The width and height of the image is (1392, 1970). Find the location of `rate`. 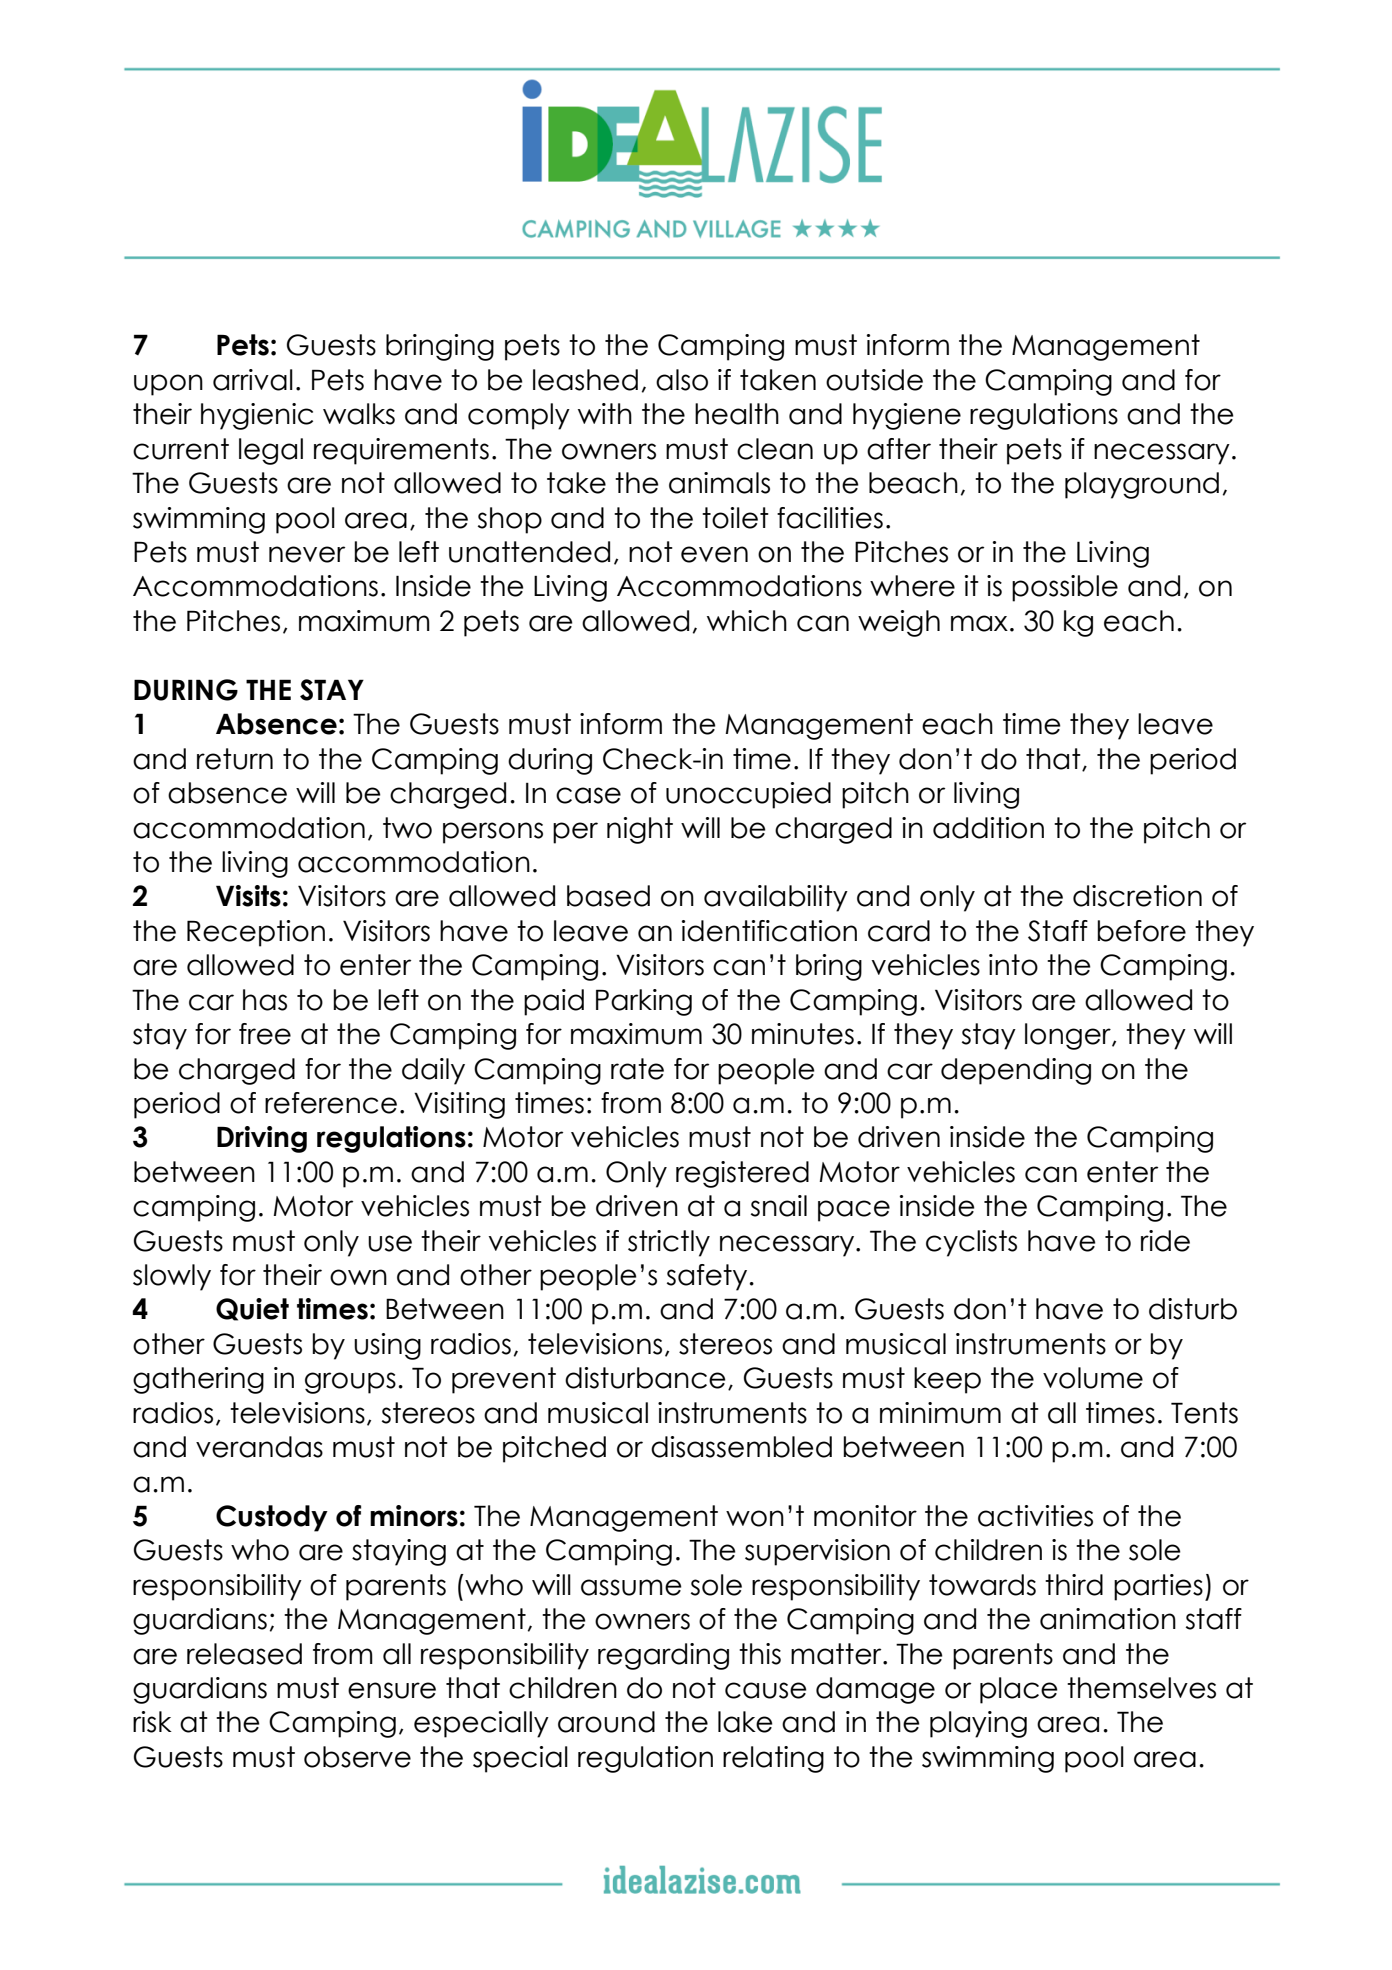

rate is located at coordinates (637, 1069).
